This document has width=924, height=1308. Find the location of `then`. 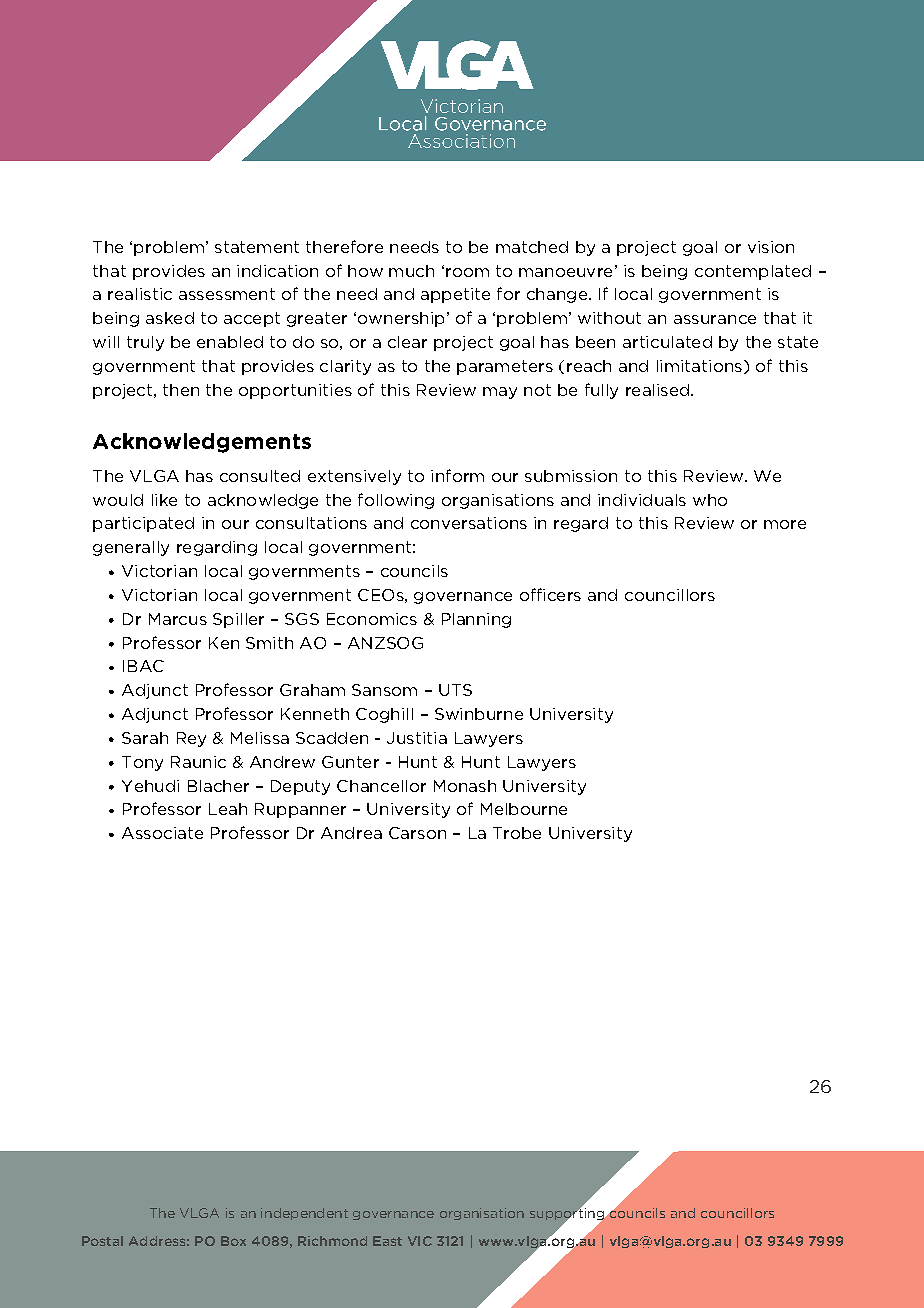

then is located at coordinates (181, 390).
